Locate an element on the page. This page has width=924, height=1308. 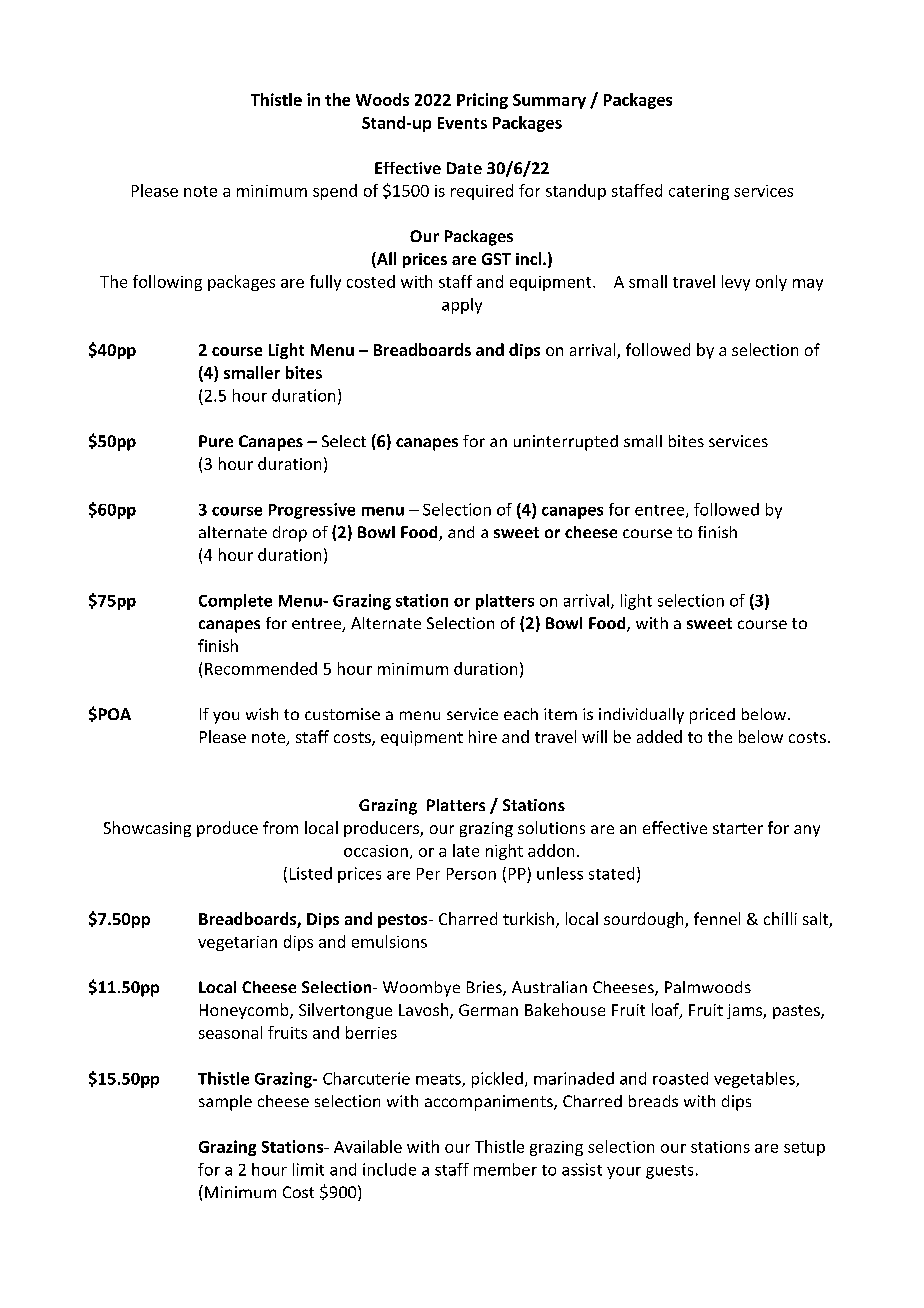
Person is located at coordinates (471, 874).
